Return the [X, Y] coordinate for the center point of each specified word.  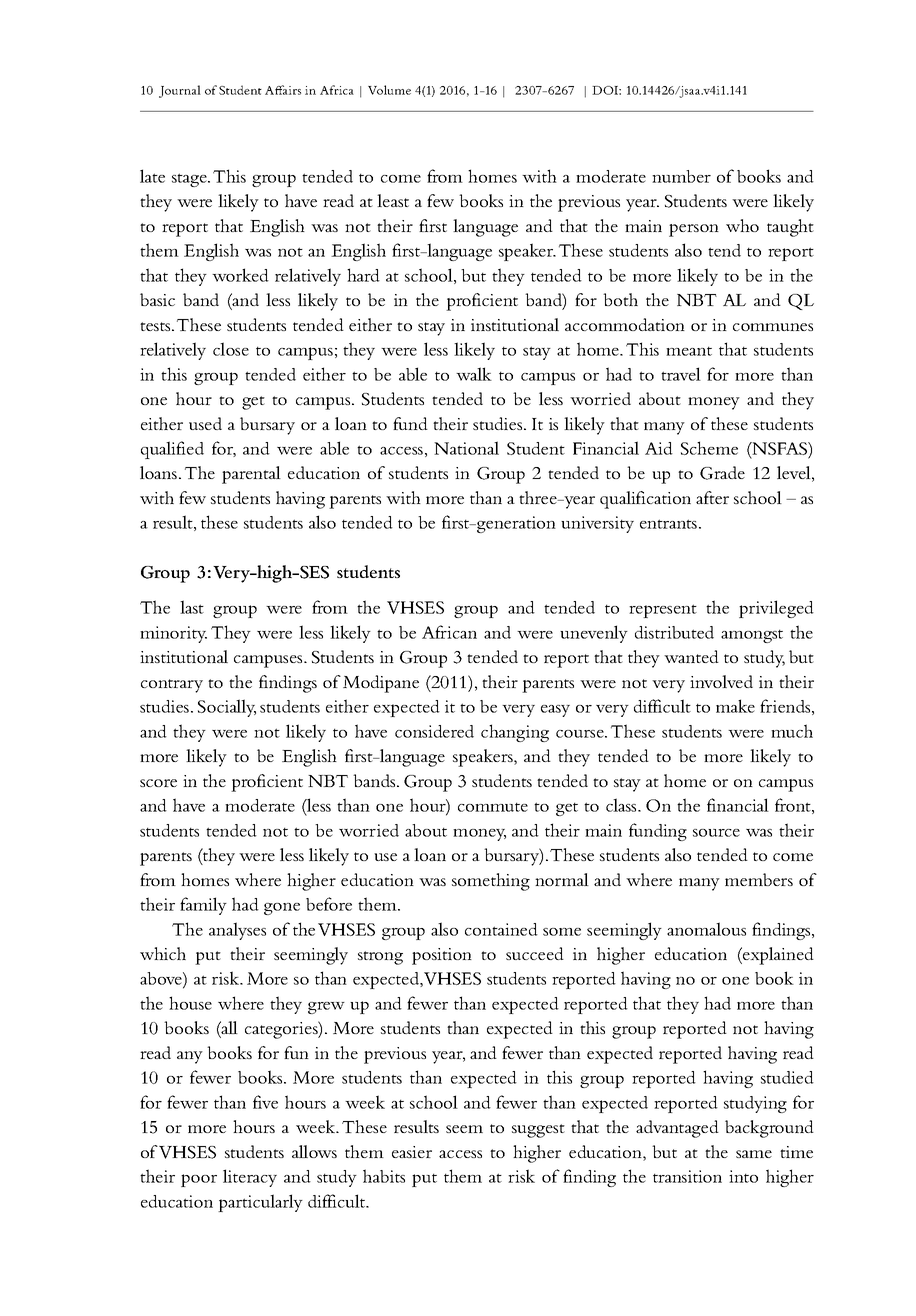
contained [501, 929]
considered [434, 731]
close [231, 349]
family [203, 906]
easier [412, 1152]
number [681, 176]
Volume [389, 90]
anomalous [706, 929]
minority [173, 634]
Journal [180, 91]
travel [681, 374]
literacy [250, 1178]
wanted [691, 656]
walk [474, 374]
